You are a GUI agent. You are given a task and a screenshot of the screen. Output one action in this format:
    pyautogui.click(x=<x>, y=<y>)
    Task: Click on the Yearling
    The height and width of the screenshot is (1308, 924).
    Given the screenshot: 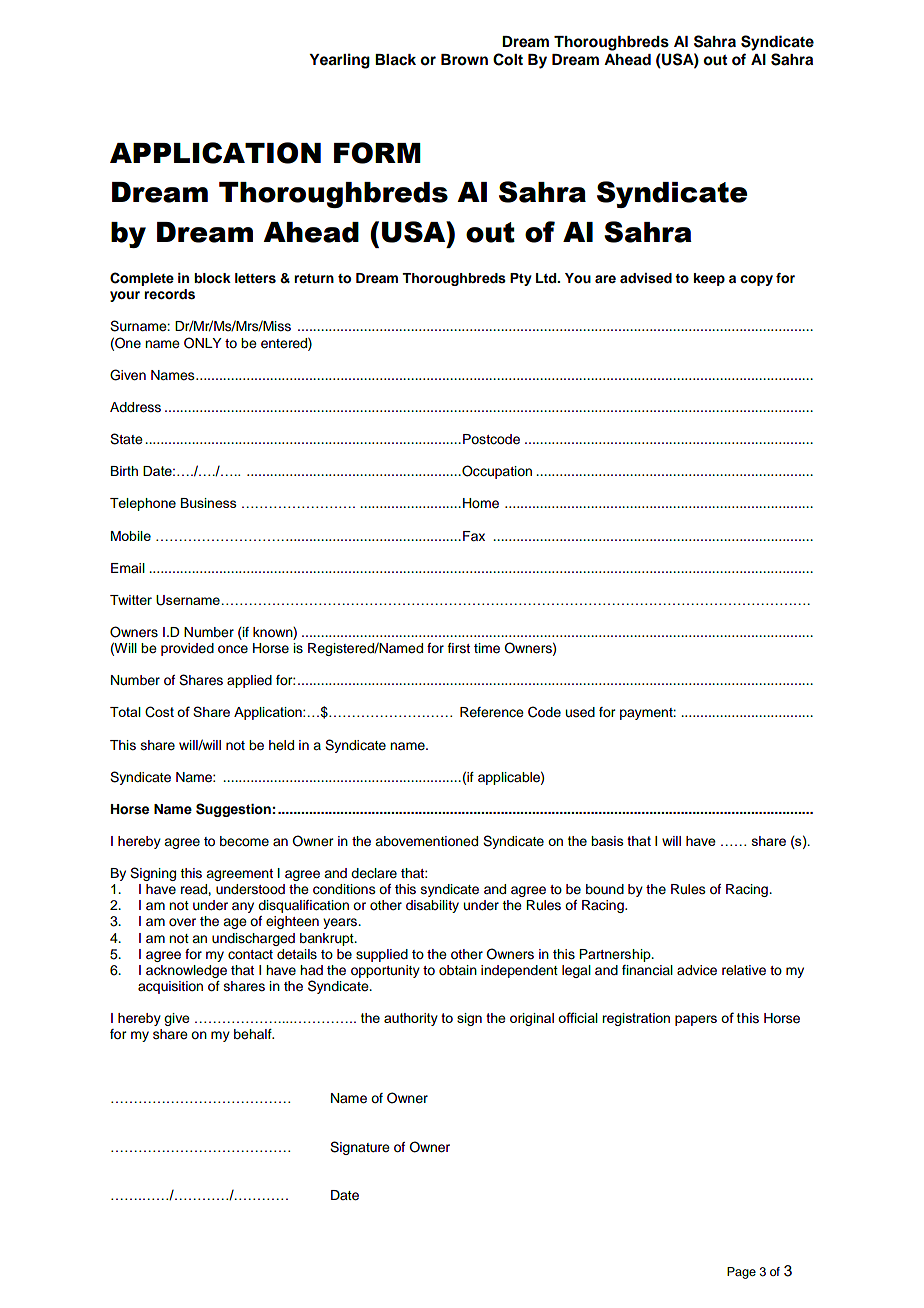 What is the action you would take?
    pyautogui.click(x=339, y=61)
